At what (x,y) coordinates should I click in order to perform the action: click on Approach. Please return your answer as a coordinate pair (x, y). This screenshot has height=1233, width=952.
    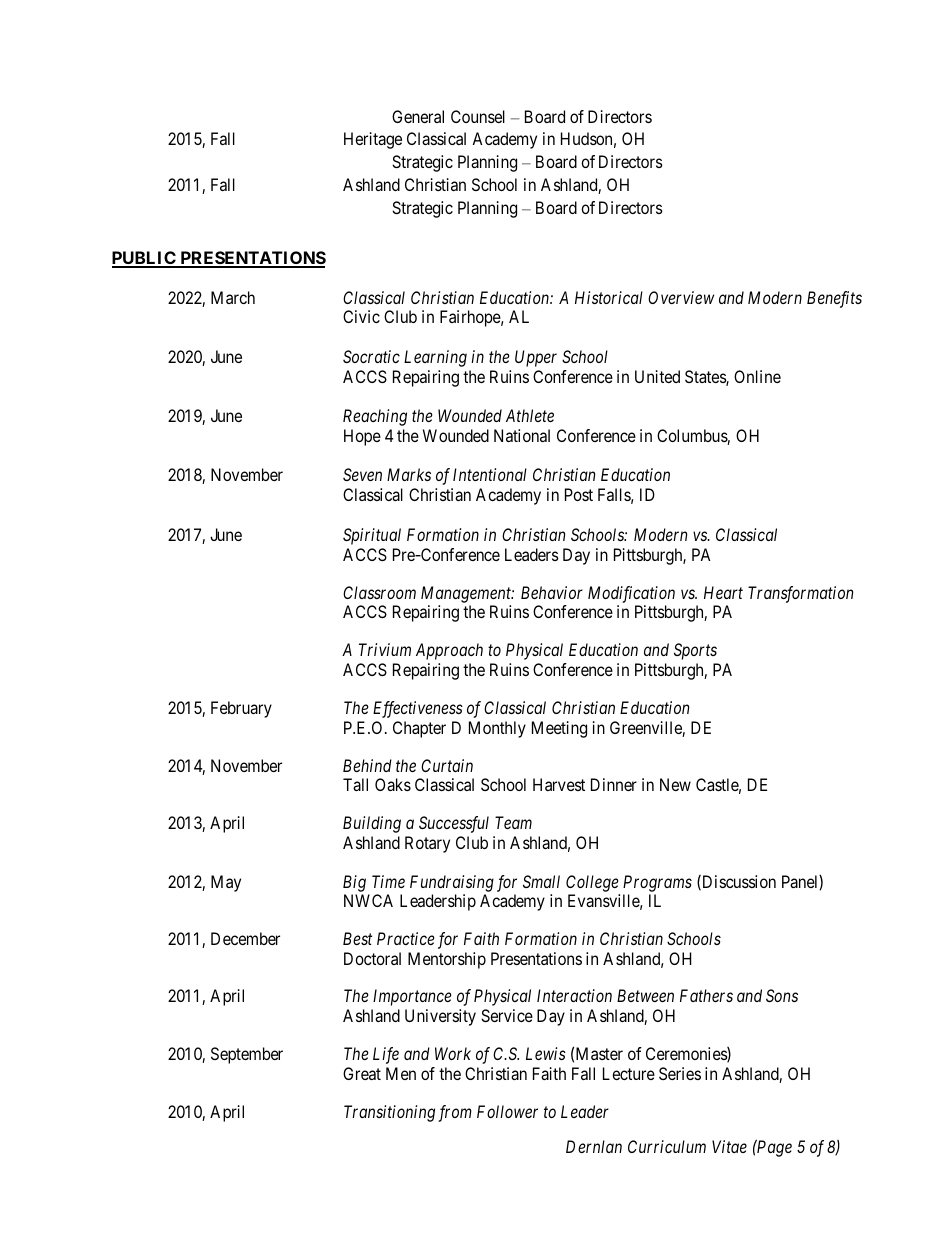
    Looking at the image, I should click on (449, 651).
